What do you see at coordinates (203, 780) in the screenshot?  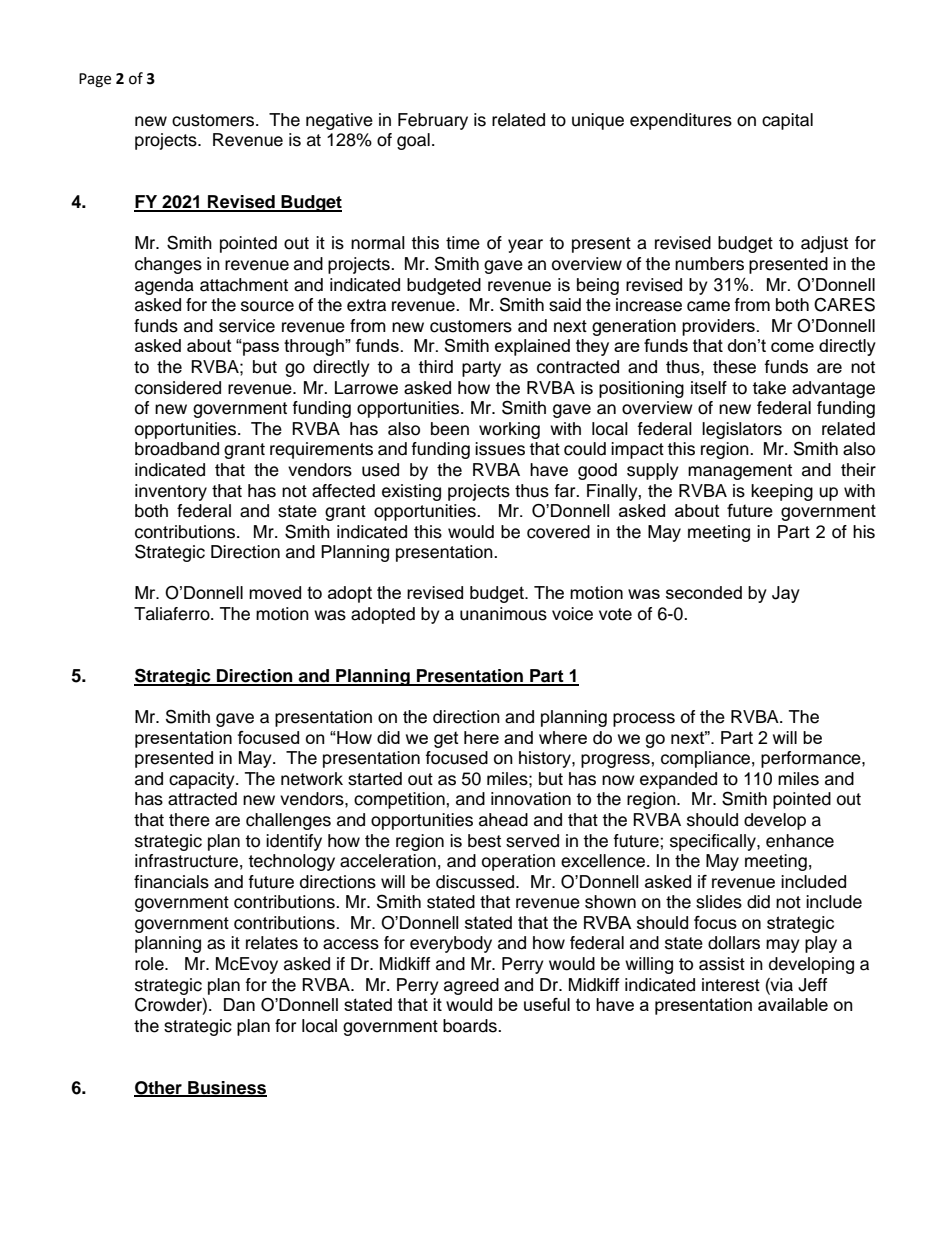 I see `capacity` at bounding box center [203, 780].
